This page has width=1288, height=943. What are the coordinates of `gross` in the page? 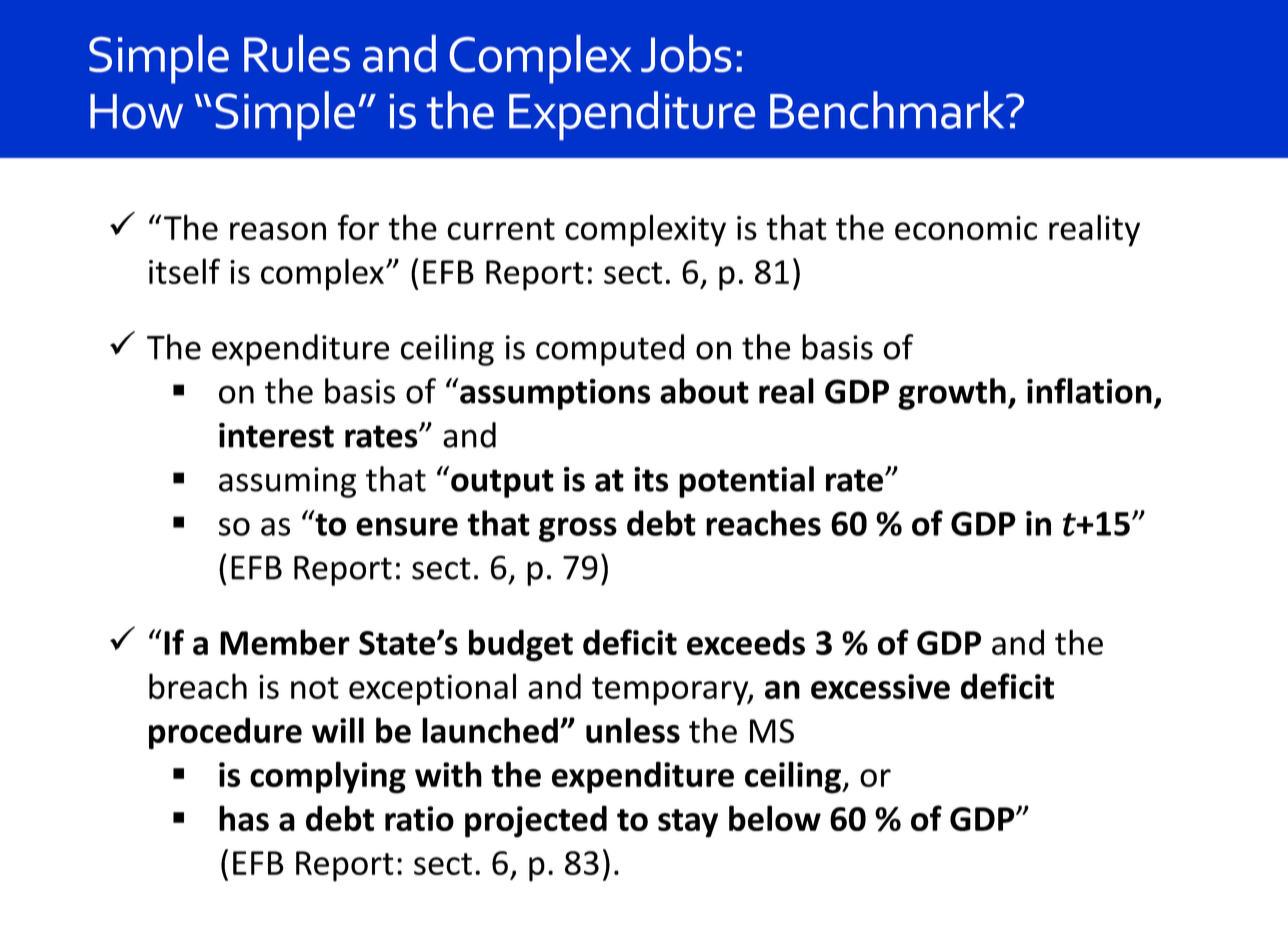 It's located at (578, 529).
